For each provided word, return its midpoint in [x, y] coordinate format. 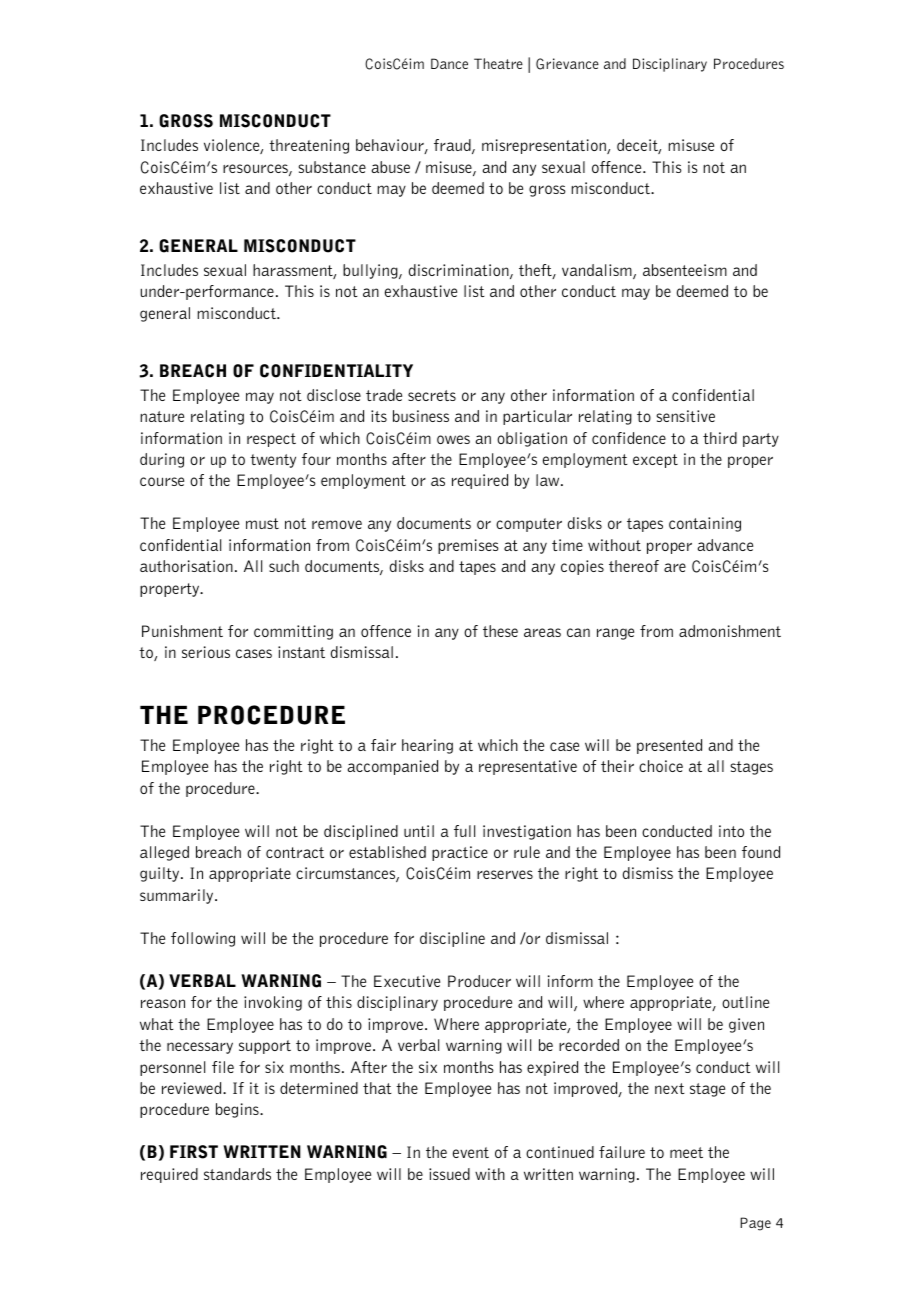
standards [237, 1174]
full [464, 831]
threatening [309, 146]
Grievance [567, 64]
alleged [164, 853]
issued [449, 1174]
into [731, 831]
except [655, 461]
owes [453, 439]
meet [686, 1152]
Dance [449, 63]
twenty [273, 461]
